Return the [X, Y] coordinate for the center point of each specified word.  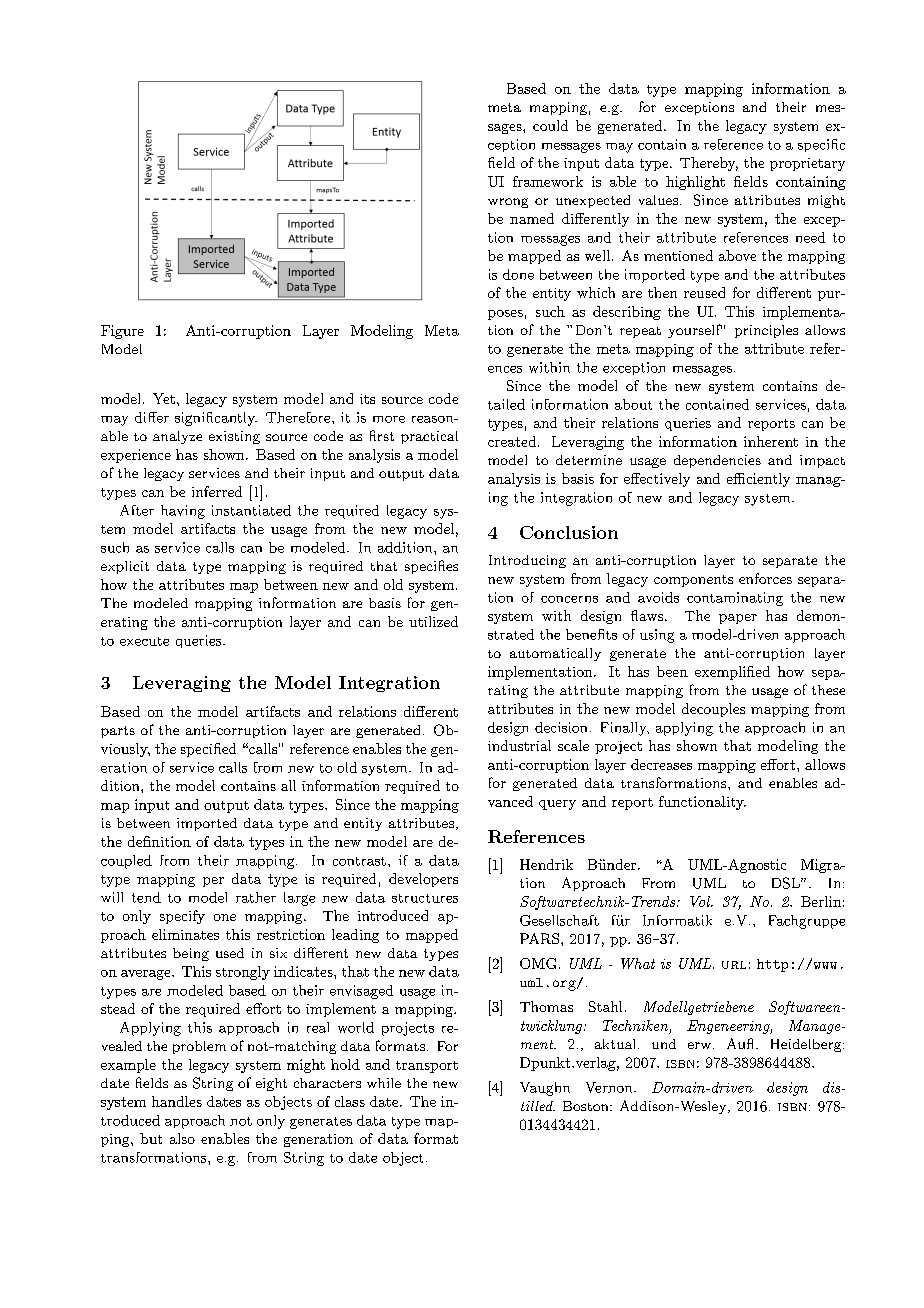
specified [208, 750]
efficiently [758, 480]
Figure [122, 332]
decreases [661, 764]
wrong [508, 203]
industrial [519, 745]
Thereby [709, 164]
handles [177, 1101]
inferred [217, 491]
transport [427, 1067]
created [512, 441]
